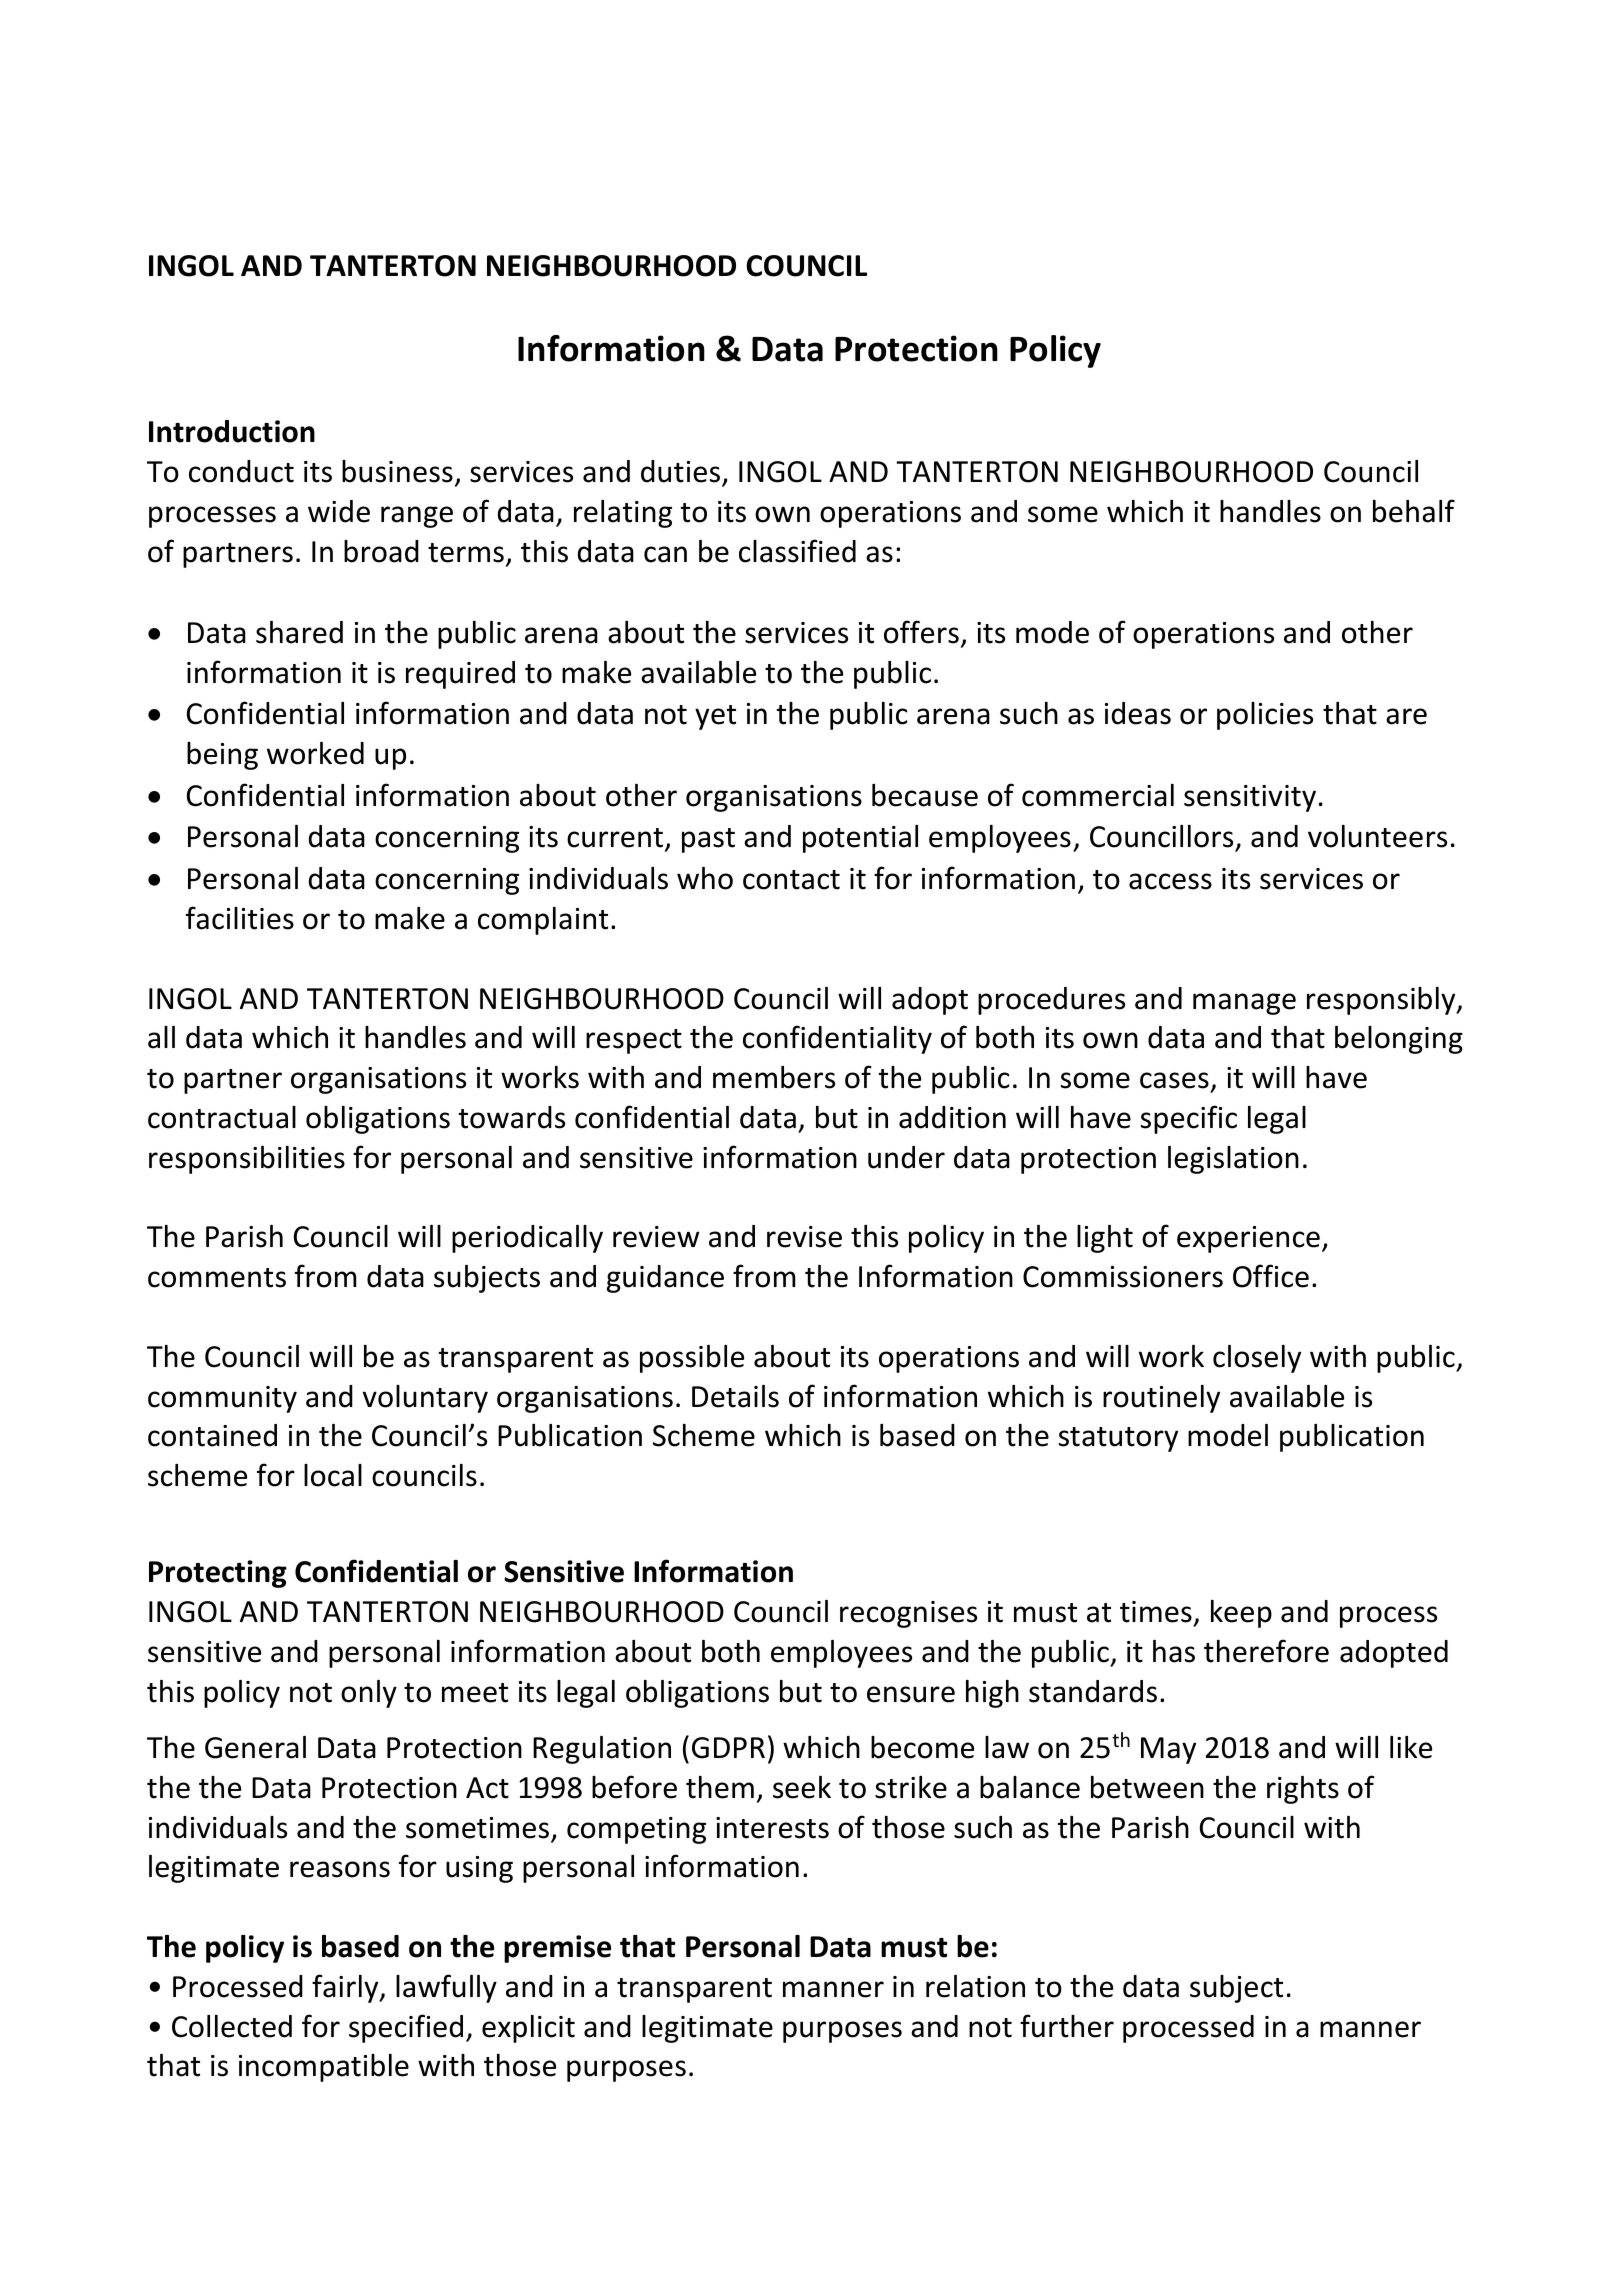  I want to click on business, so click(397, 471).
